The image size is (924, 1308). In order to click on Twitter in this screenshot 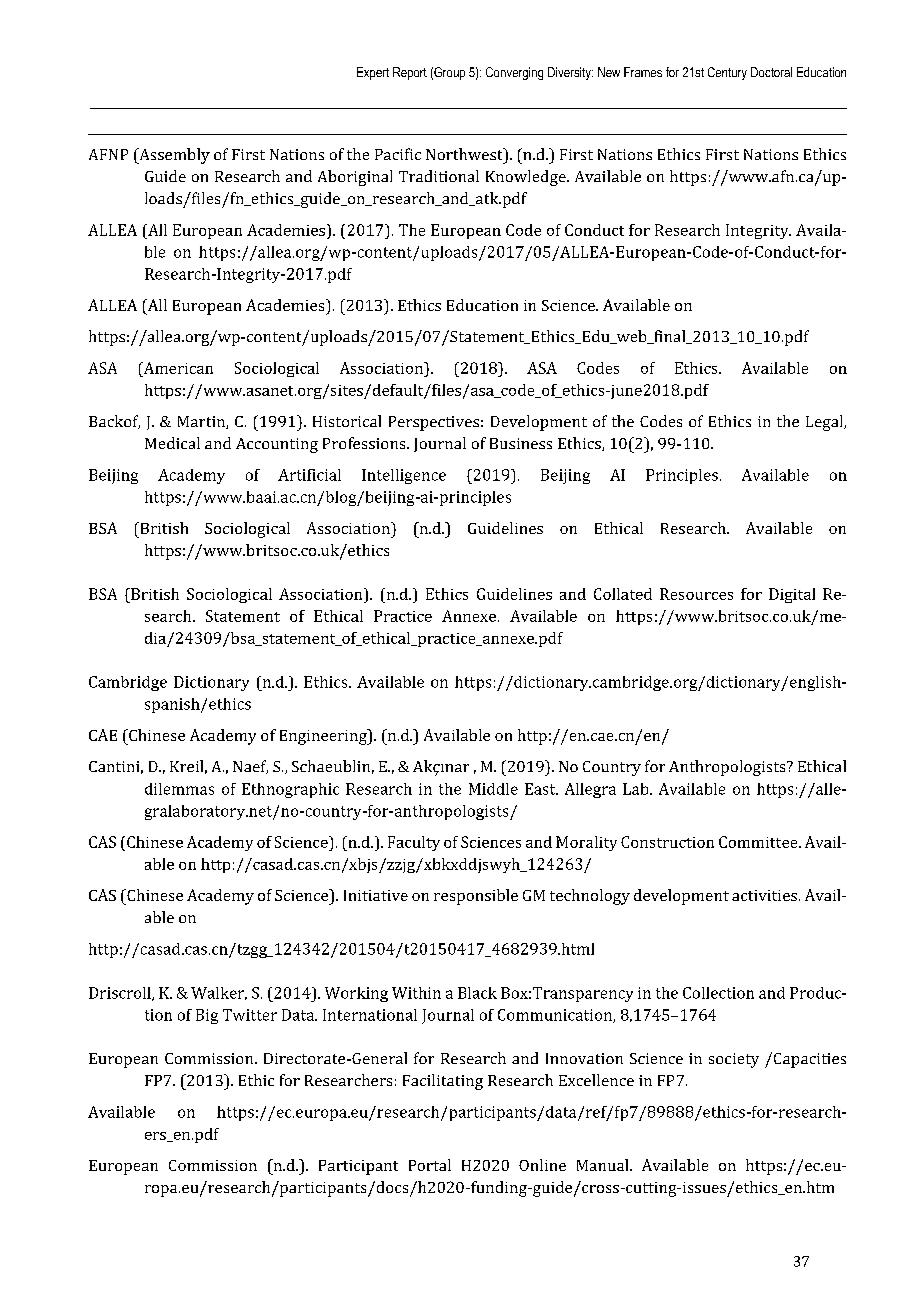, I will do `click(250, 1015)`.
